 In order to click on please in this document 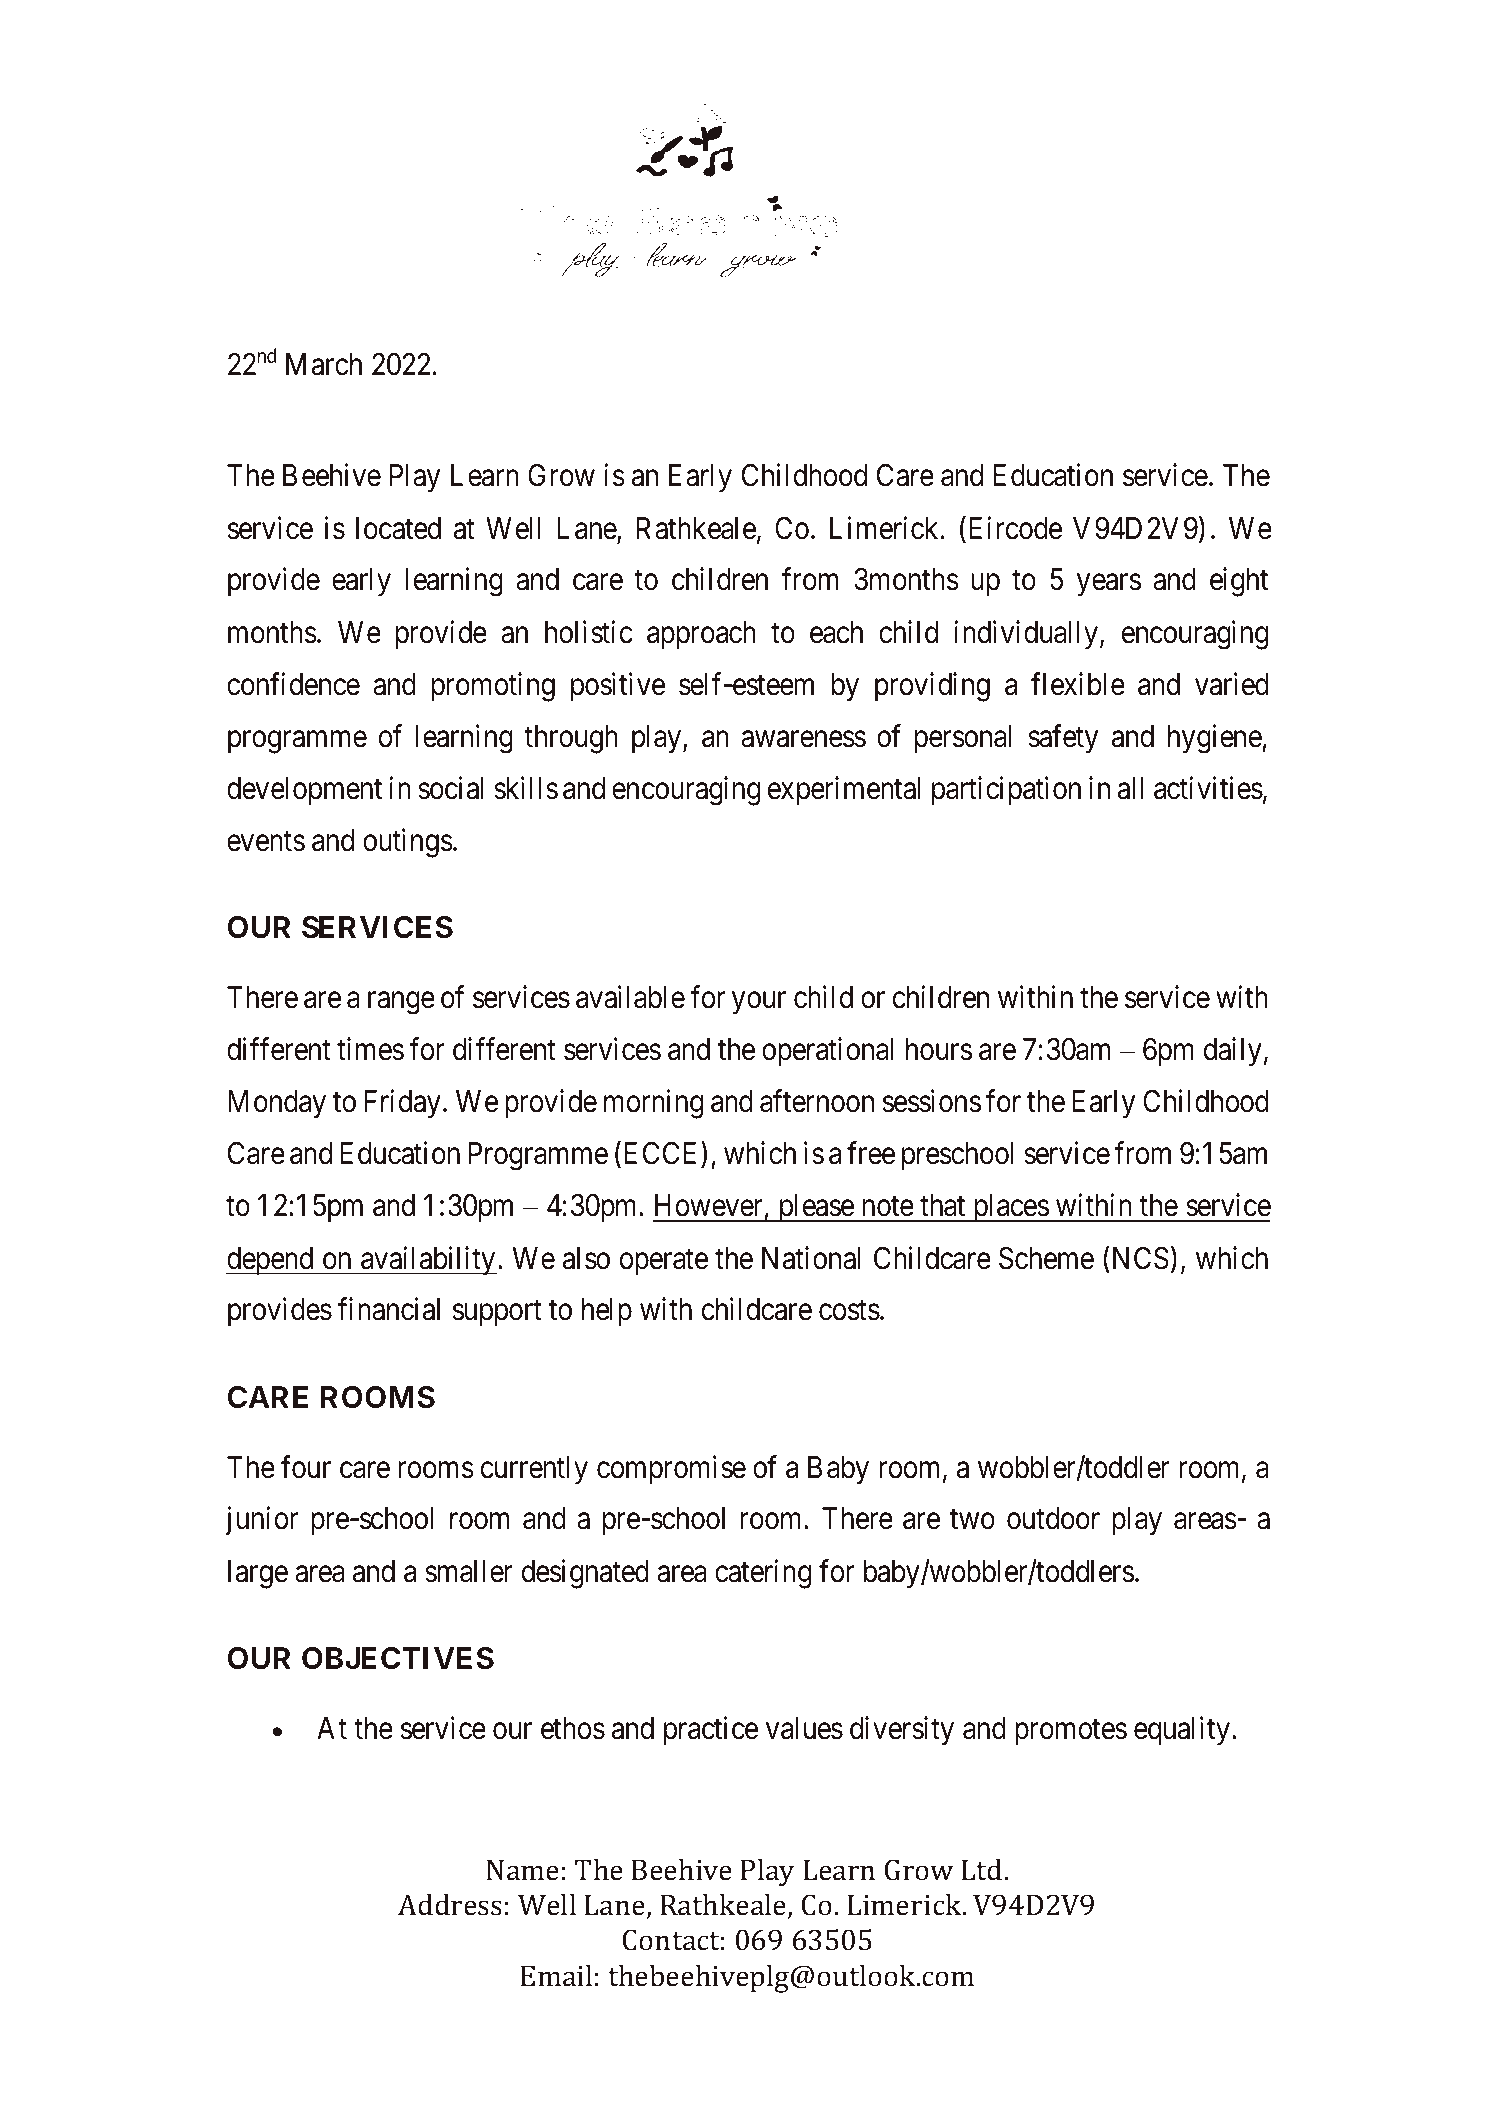, I will do `click(815, 1208)`.
